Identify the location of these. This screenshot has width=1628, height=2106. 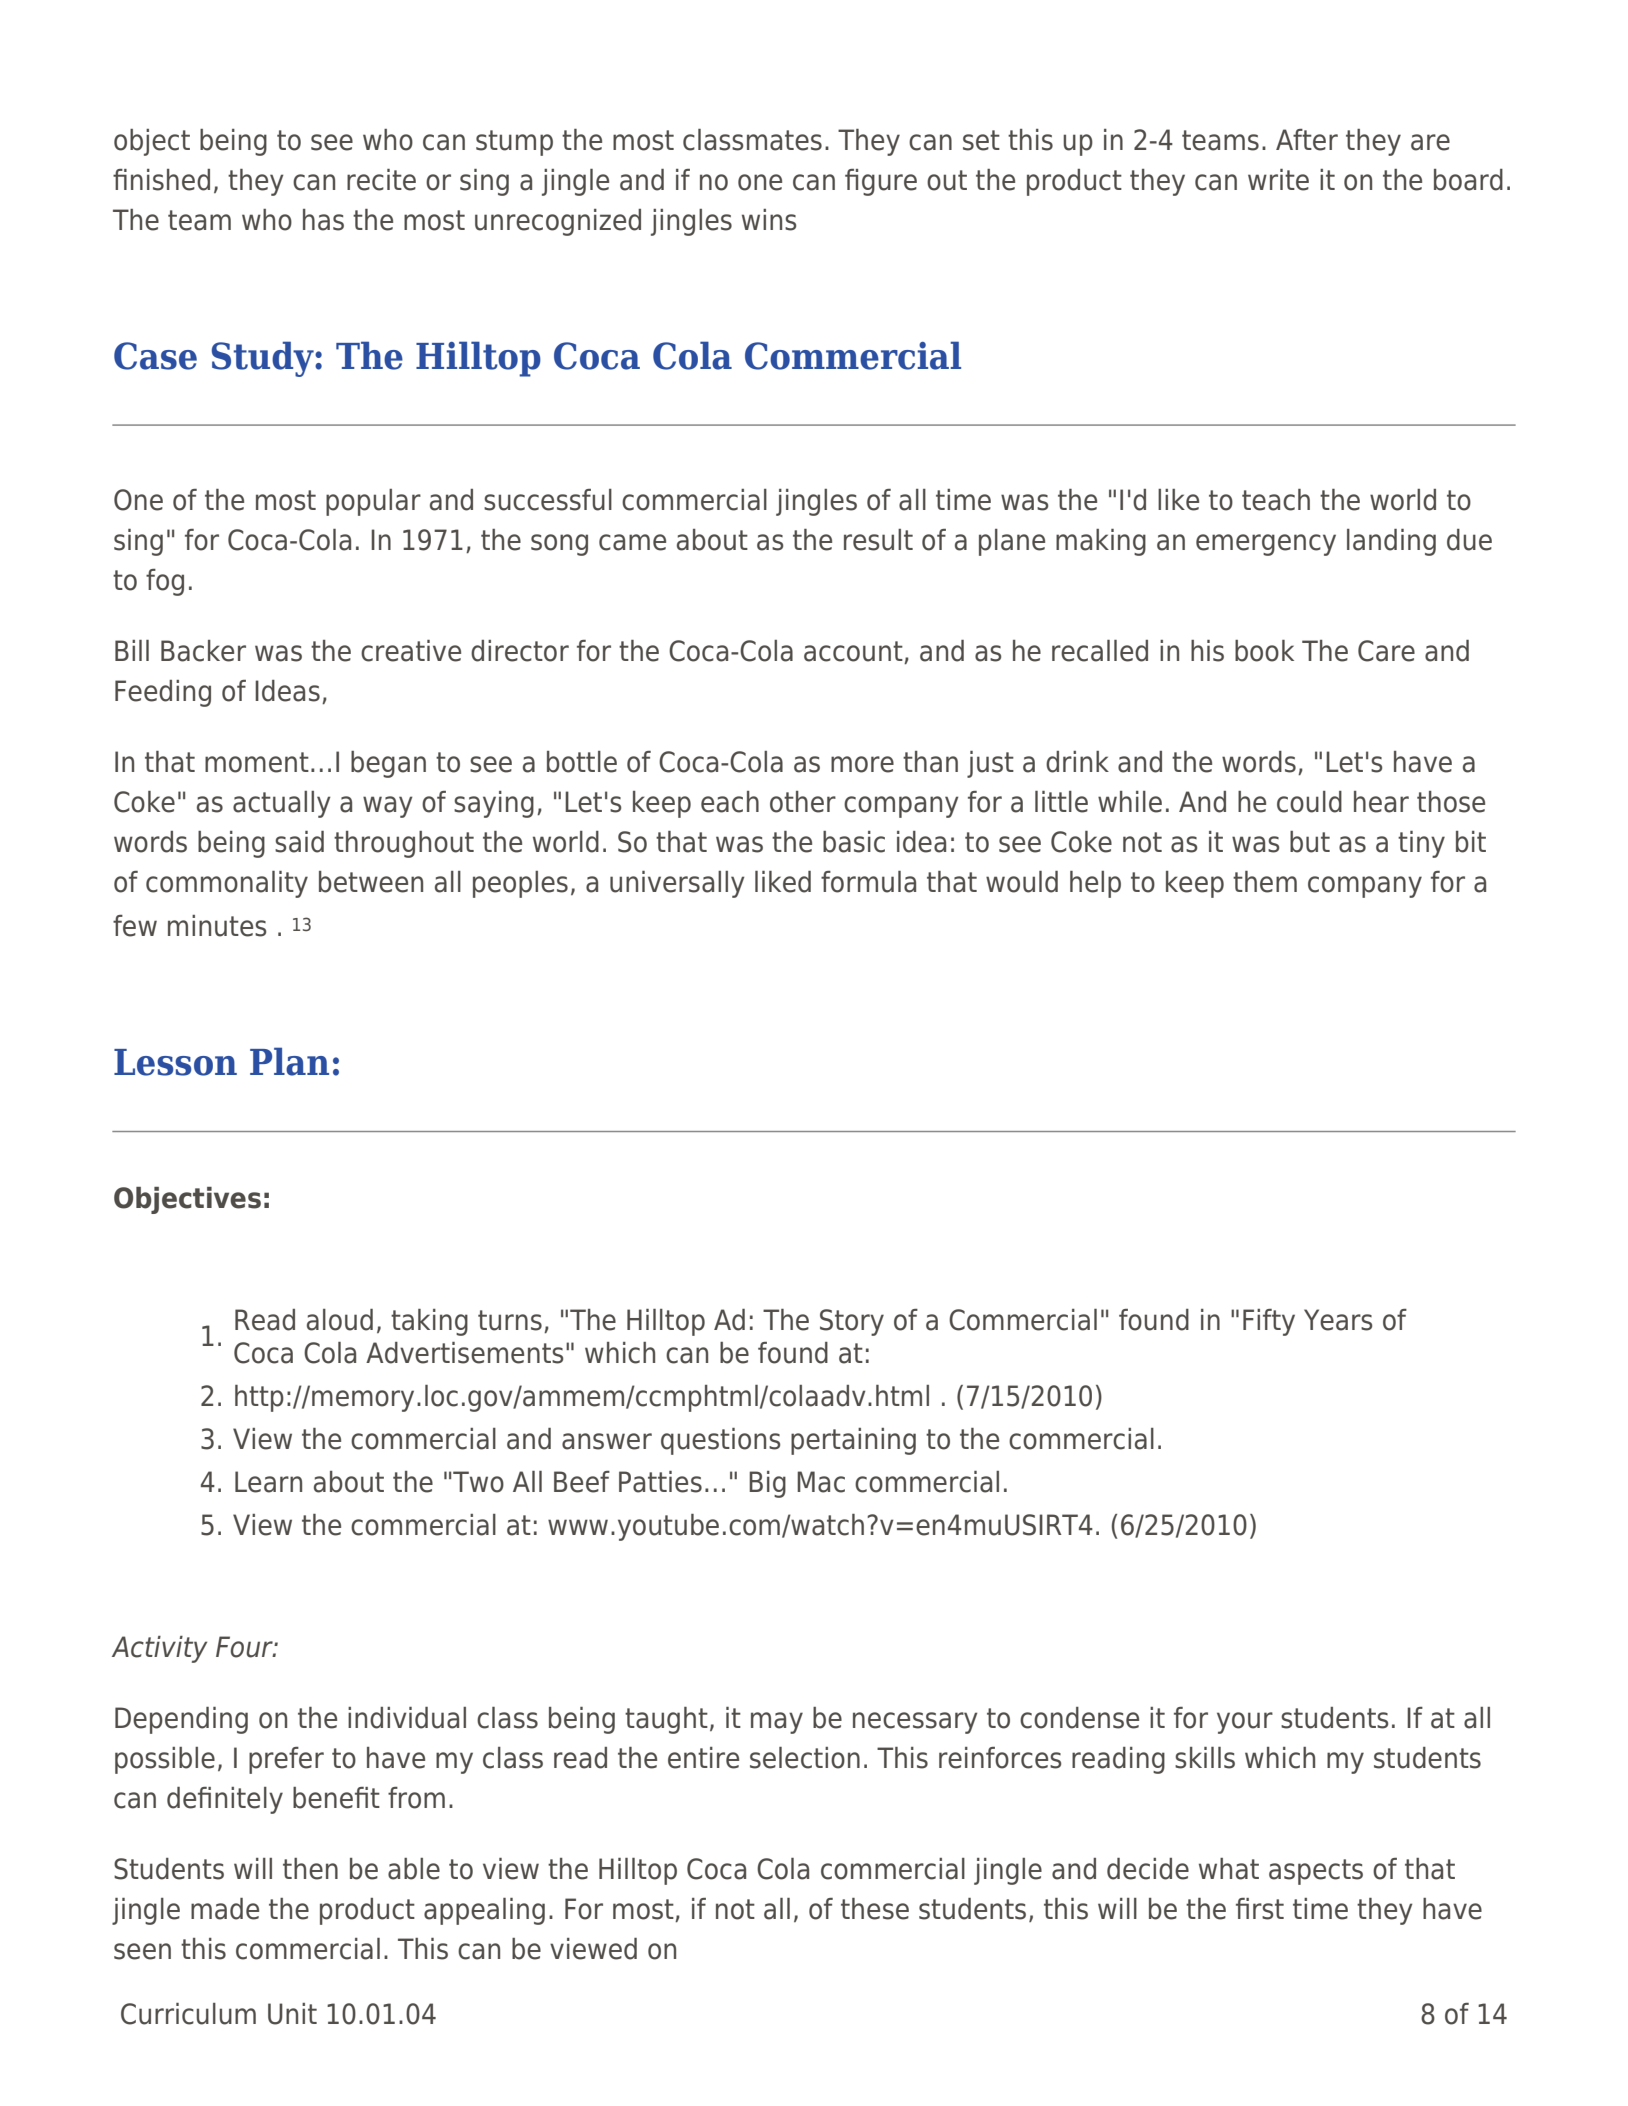
(875, 1909).
